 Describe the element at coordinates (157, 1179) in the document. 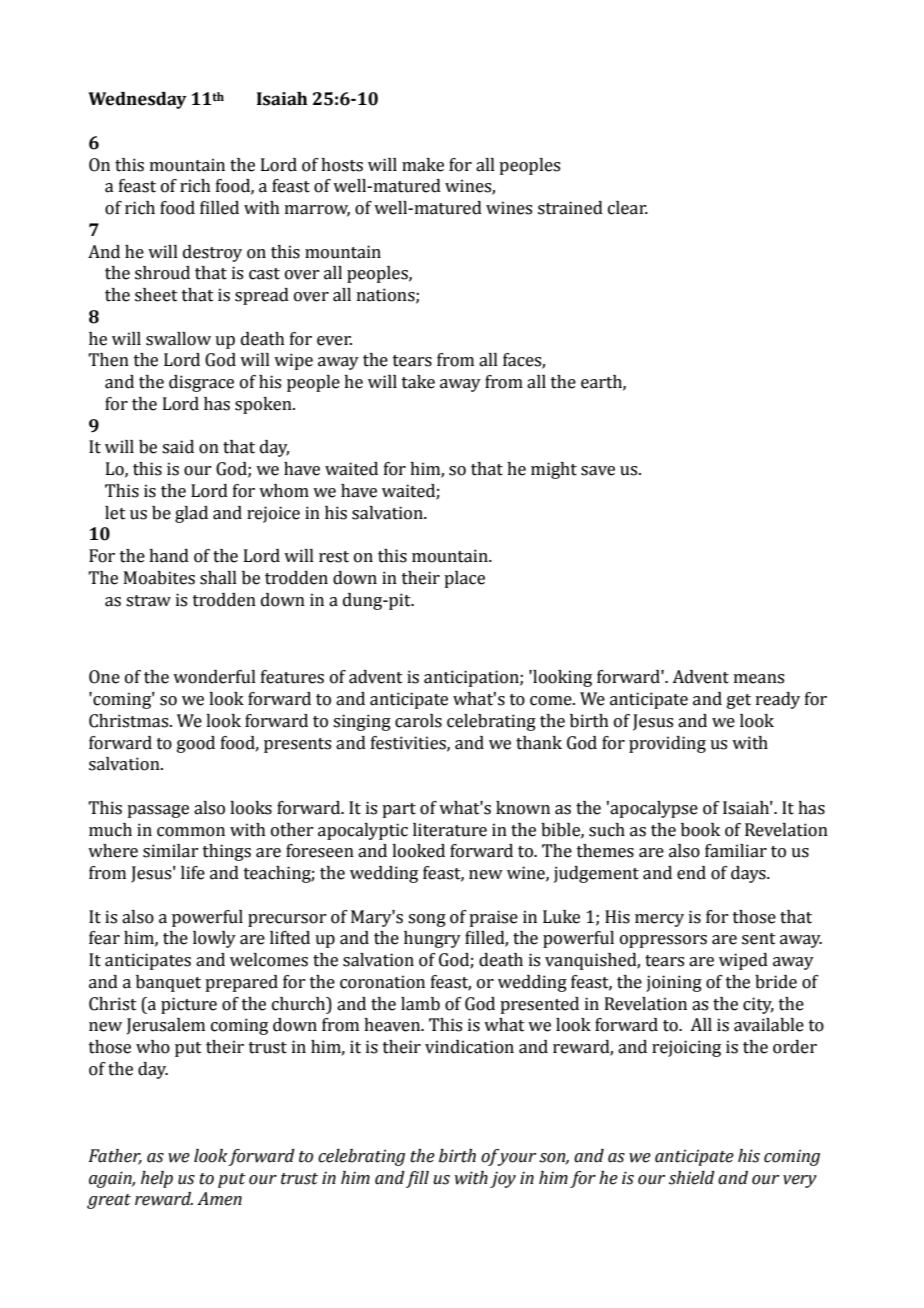

I see `help` at that location.
